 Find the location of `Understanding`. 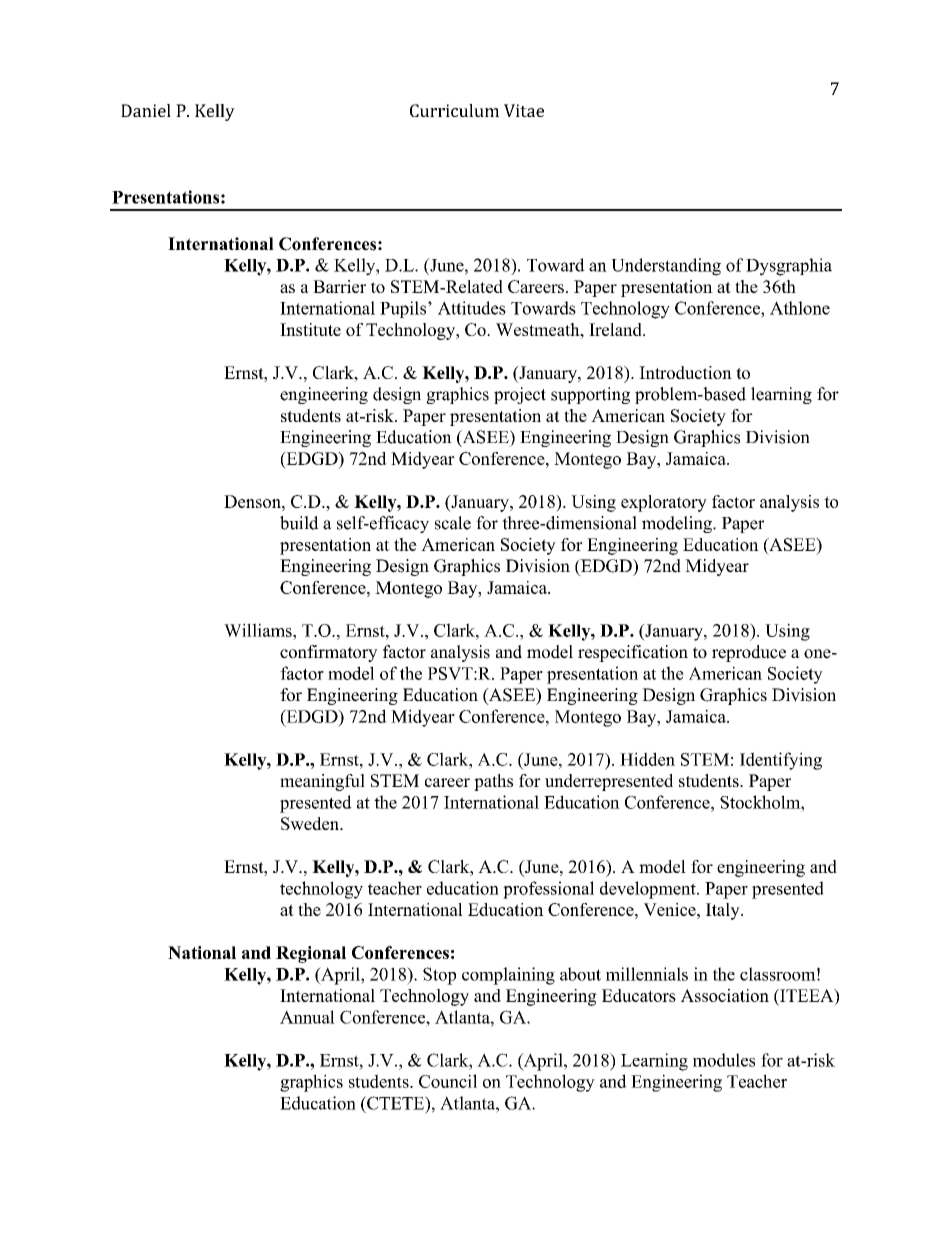

Understanding is located at coordinates (666, 267).
